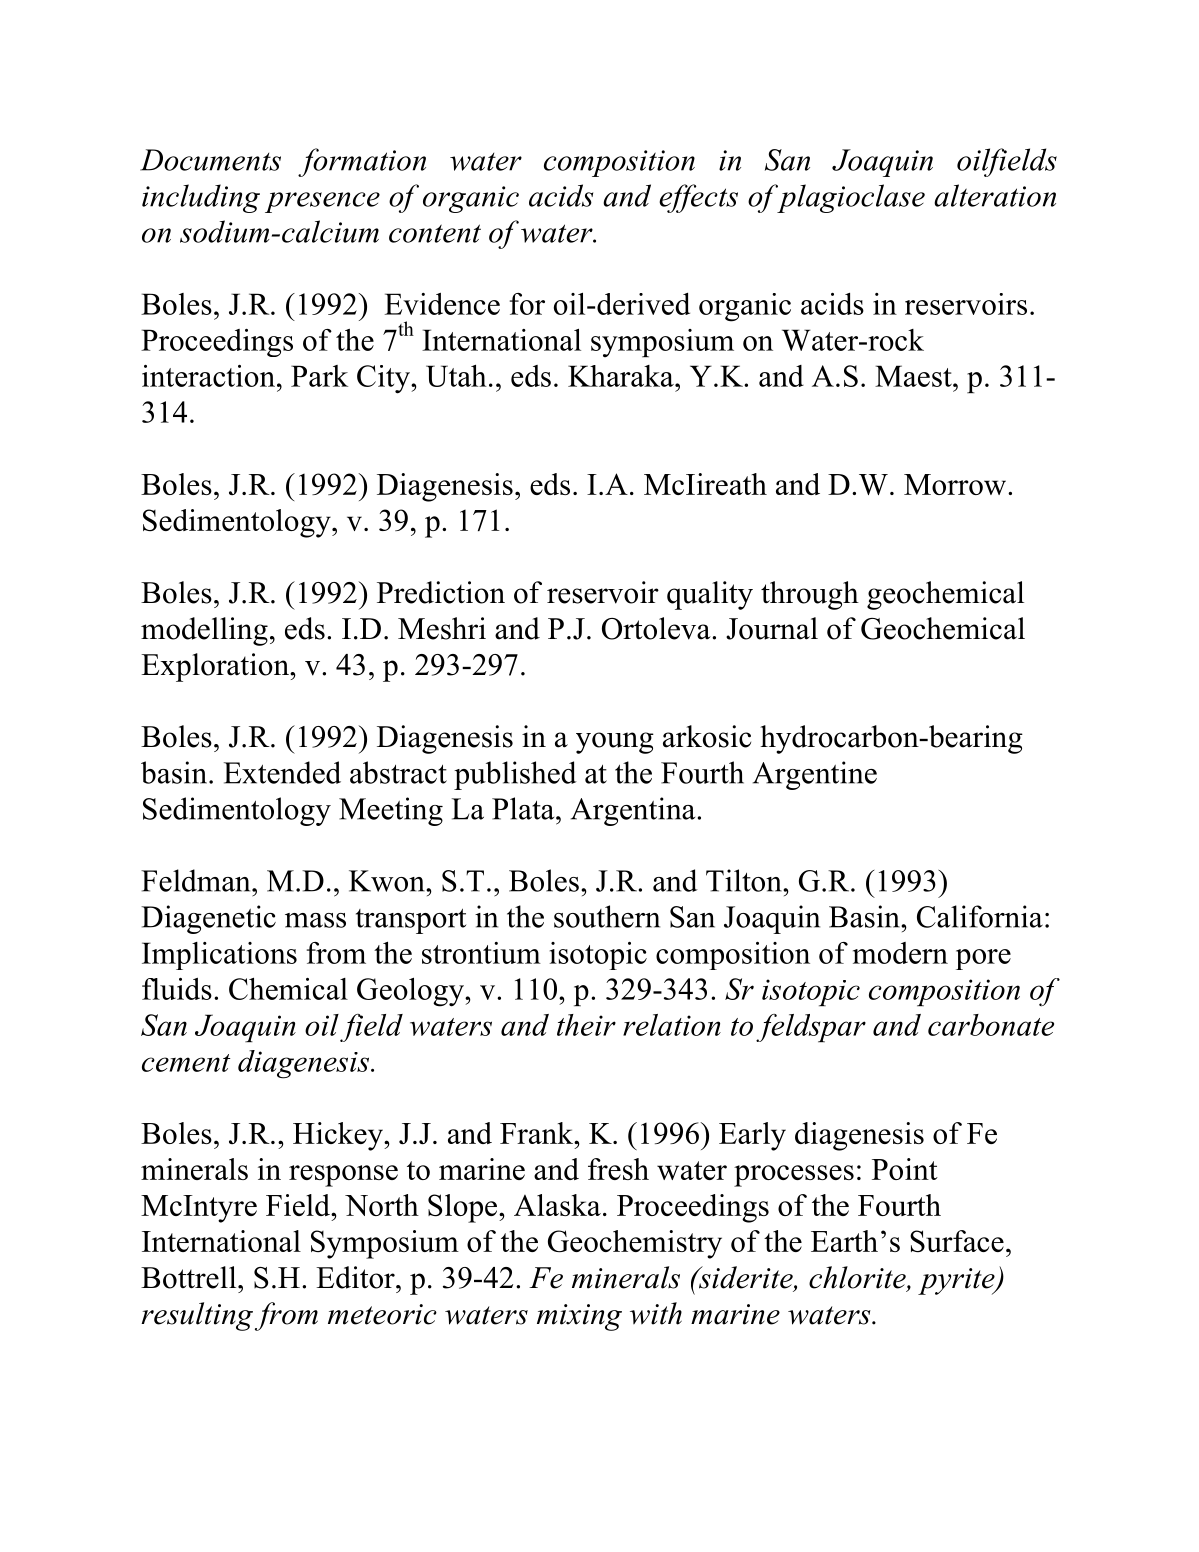 The height and width of the screenshot is (1552, 1199). Describe the element at coordinates (607, 916) in the screenshot. I see `southern` at that location.
